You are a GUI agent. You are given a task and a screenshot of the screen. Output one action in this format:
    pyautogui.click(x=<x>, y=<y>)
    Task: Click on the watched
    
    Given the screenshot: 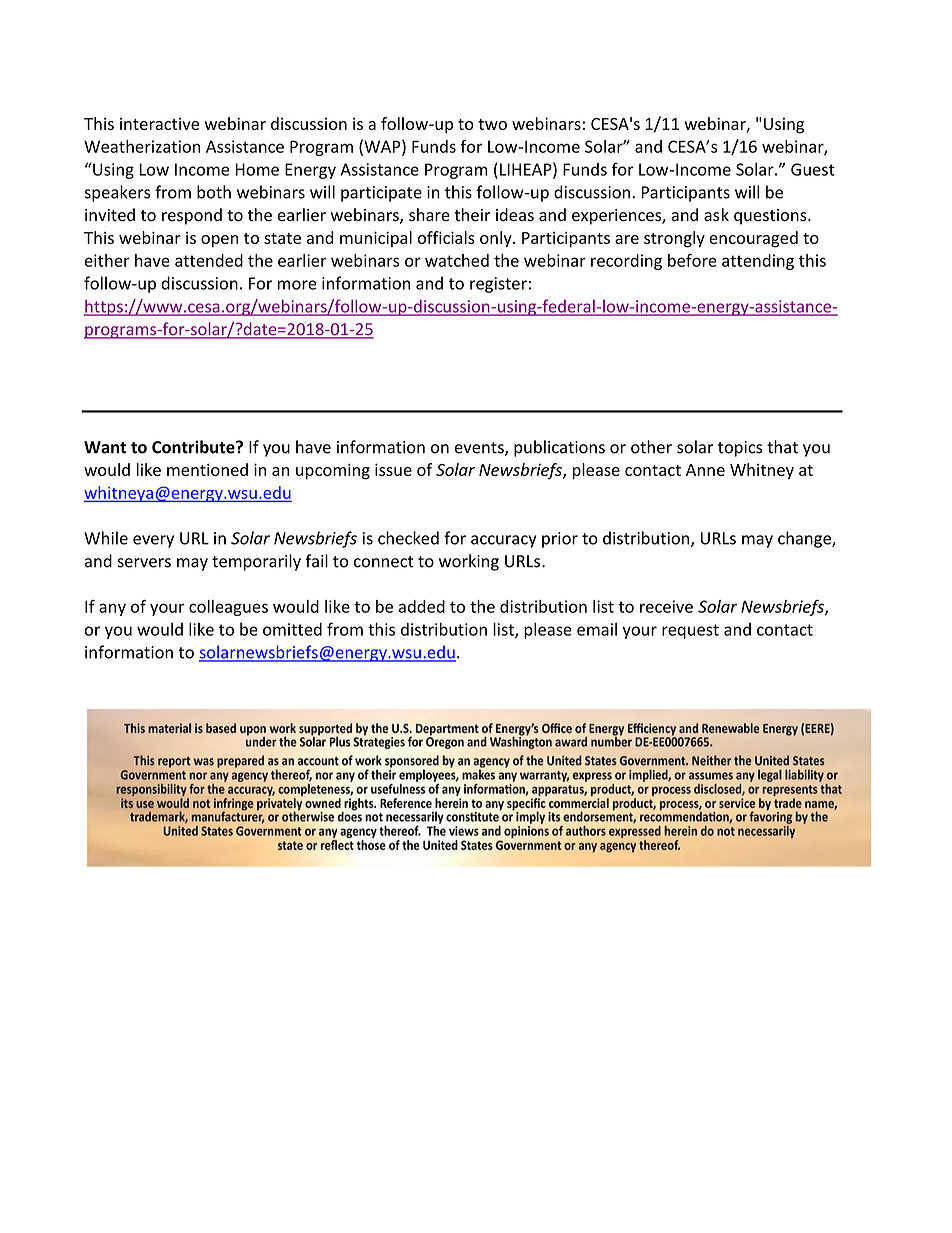 What is the action you would take?
    pyautogui.click(x=457, y=260)
